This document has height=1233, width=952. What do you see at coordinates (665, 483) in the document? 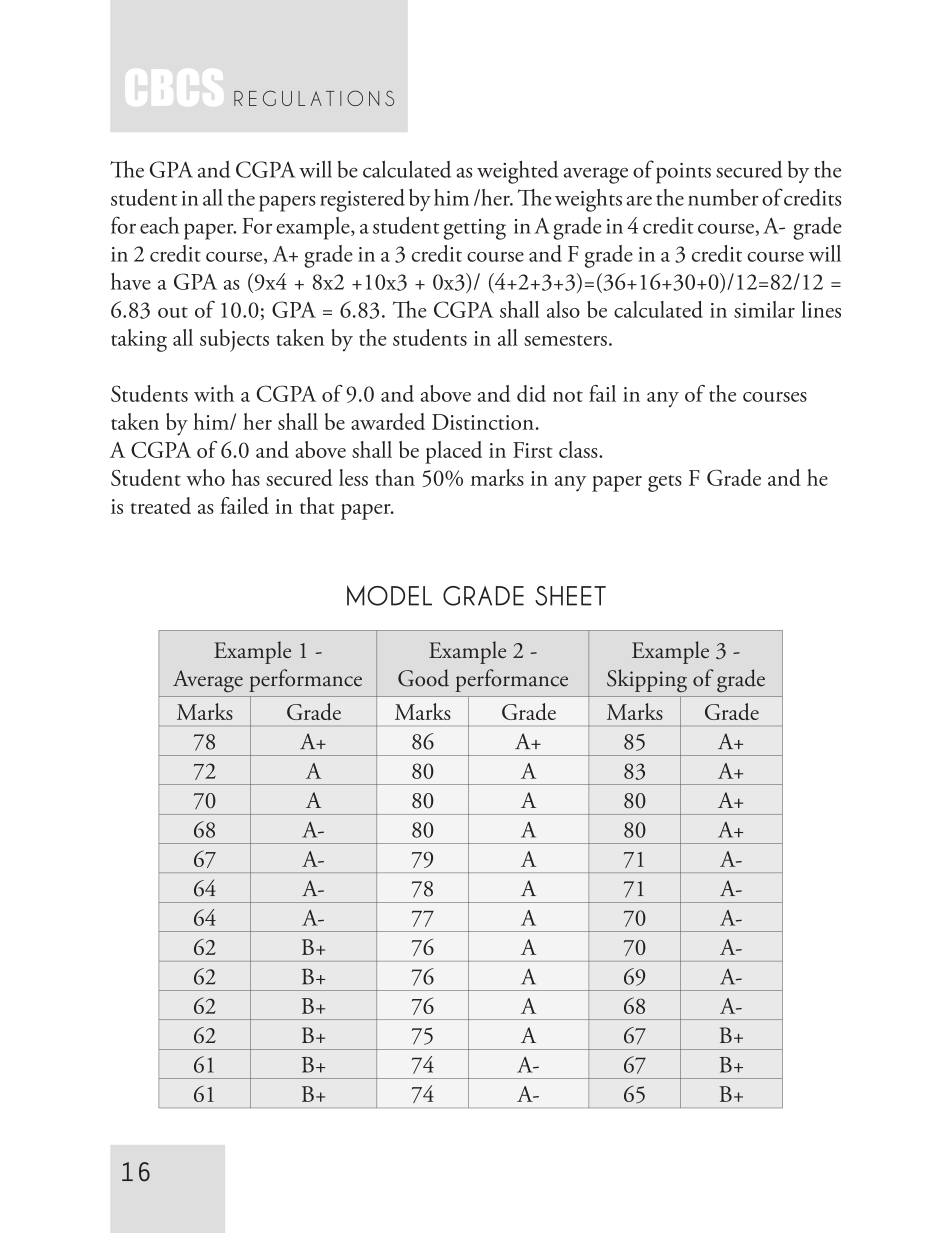
I see `gets` at bounding box center [665, 483].
